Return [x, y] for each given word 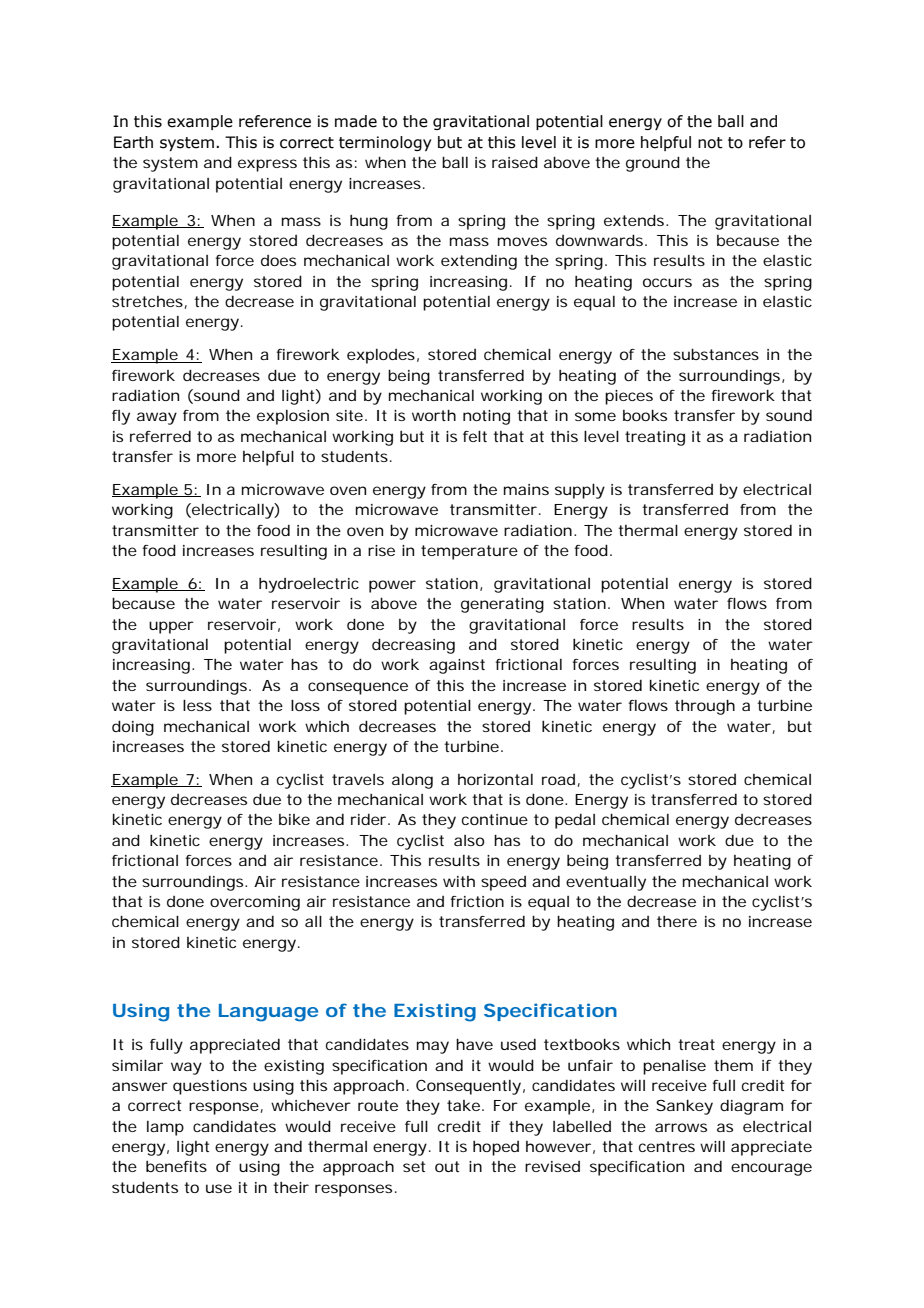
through [705, 707]
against [457, 666]
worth [434, 415]
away [157, 418]
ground [653, 164]
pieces [629, 397]
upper [171, 627]
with [459, 881]
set [414, 1166]
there [677, 921]
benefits [176, 1166]
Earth [133, 142]
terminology [385, 143]
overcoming [255, 903]
